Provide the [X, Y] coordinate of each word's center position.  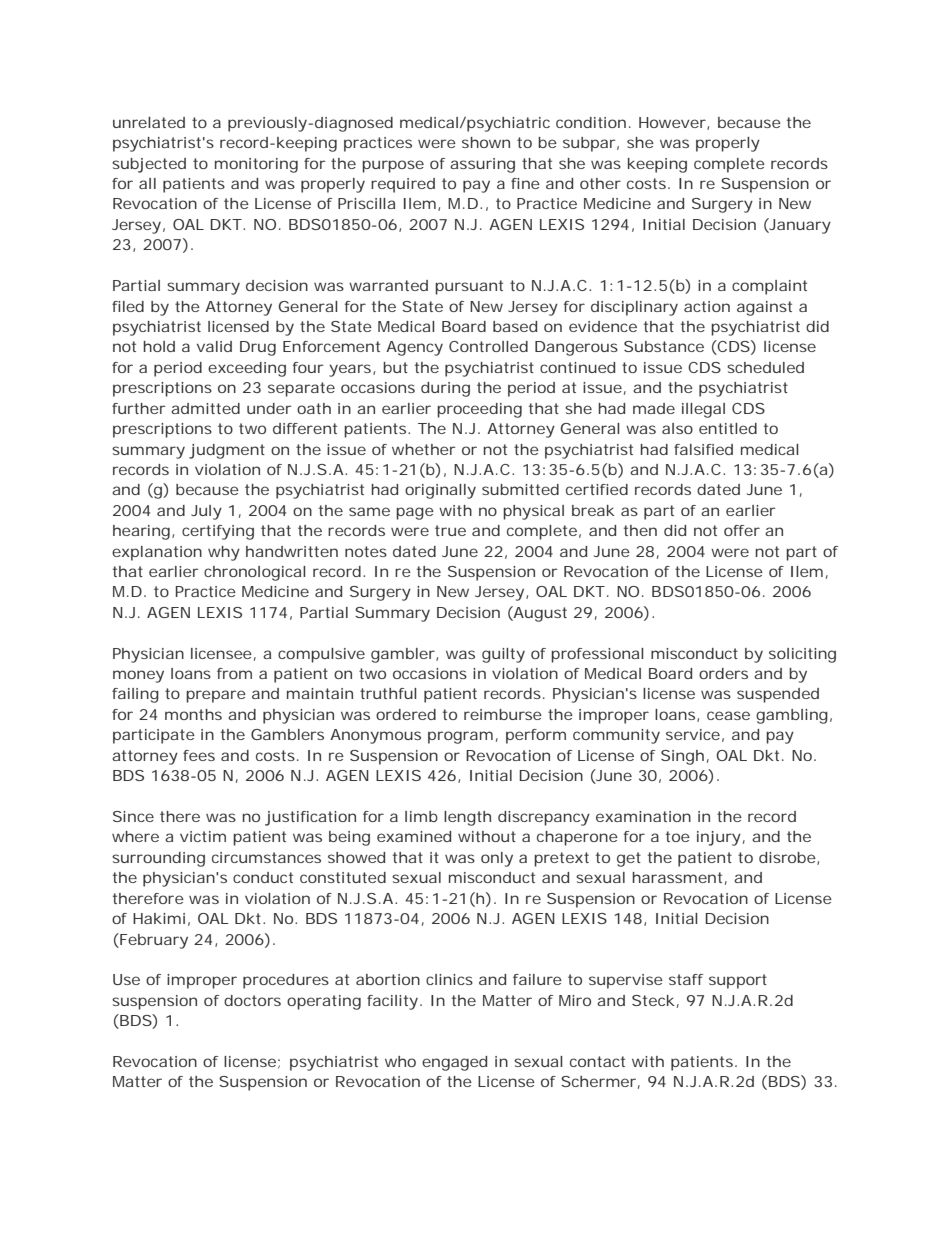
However [673, 123]
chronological [255, 573]
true [450, 530]
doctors [252, 1000]
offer [742, 530]
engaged [454, 1063]
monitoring [256, 165]
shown [486, 142]
